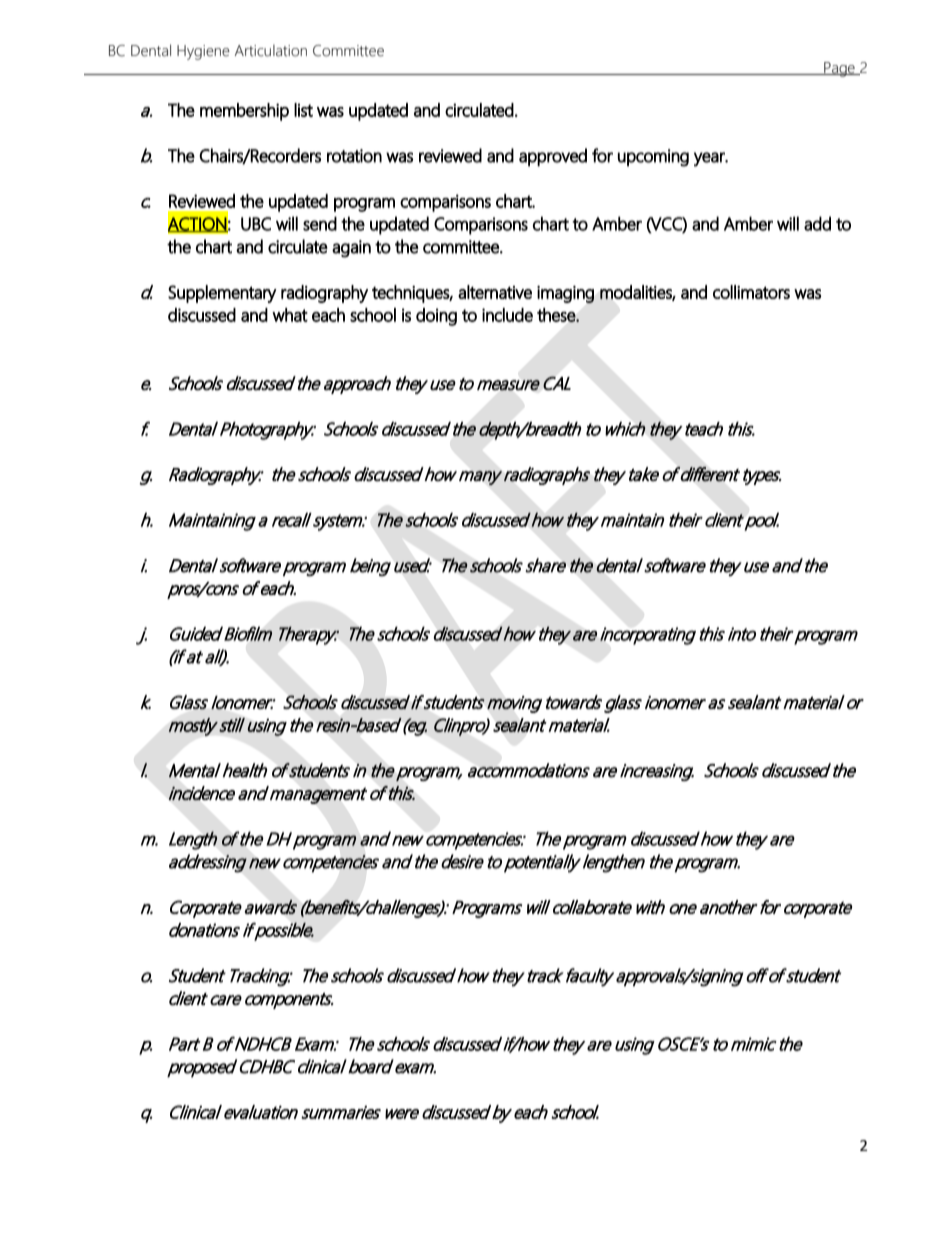 This screenshot has height=1233, width=952. I want to click on Hygiene, so click(203, 52).
